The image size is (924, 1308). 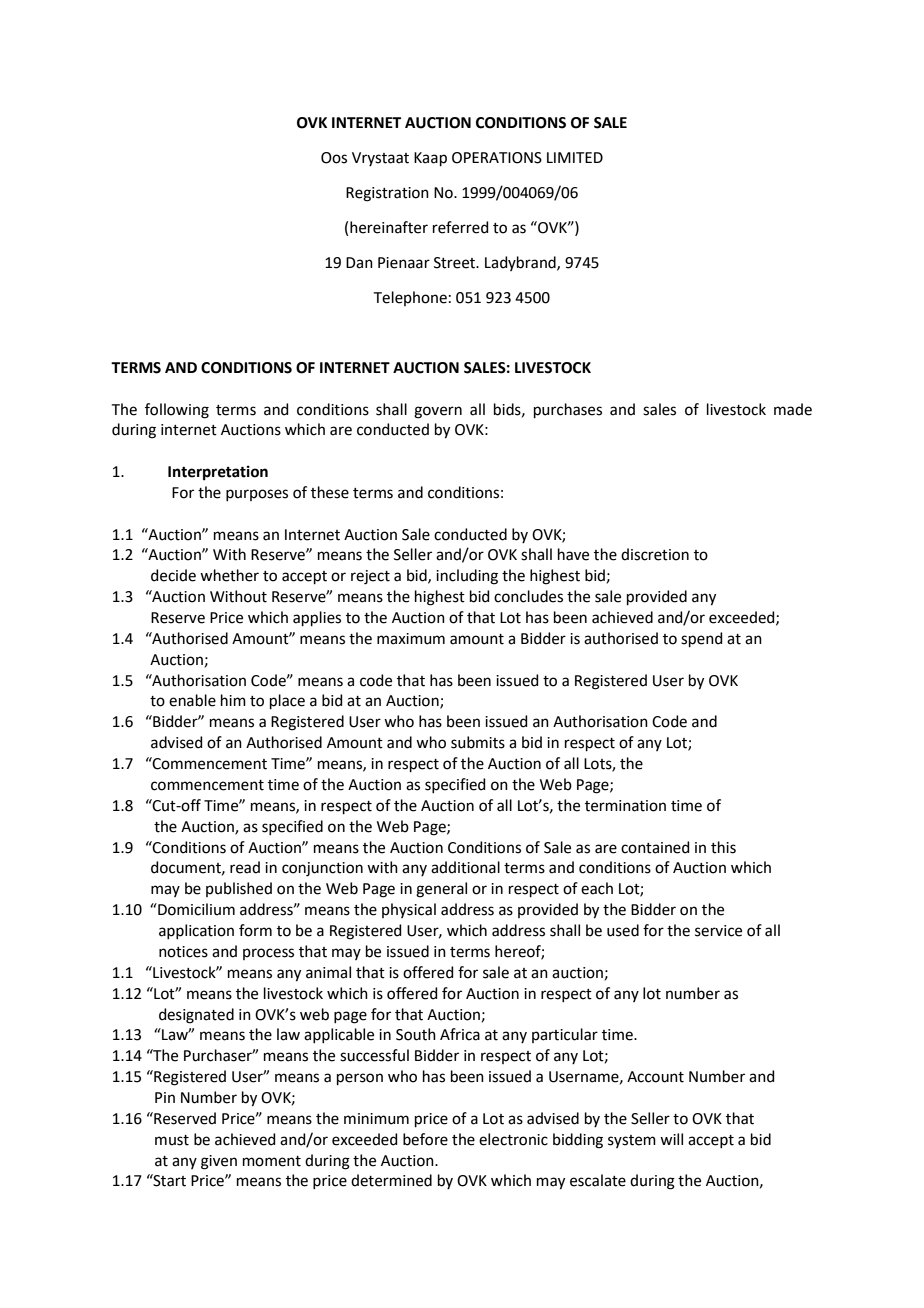 I want to click on will, so click(x=671, y=1139).
